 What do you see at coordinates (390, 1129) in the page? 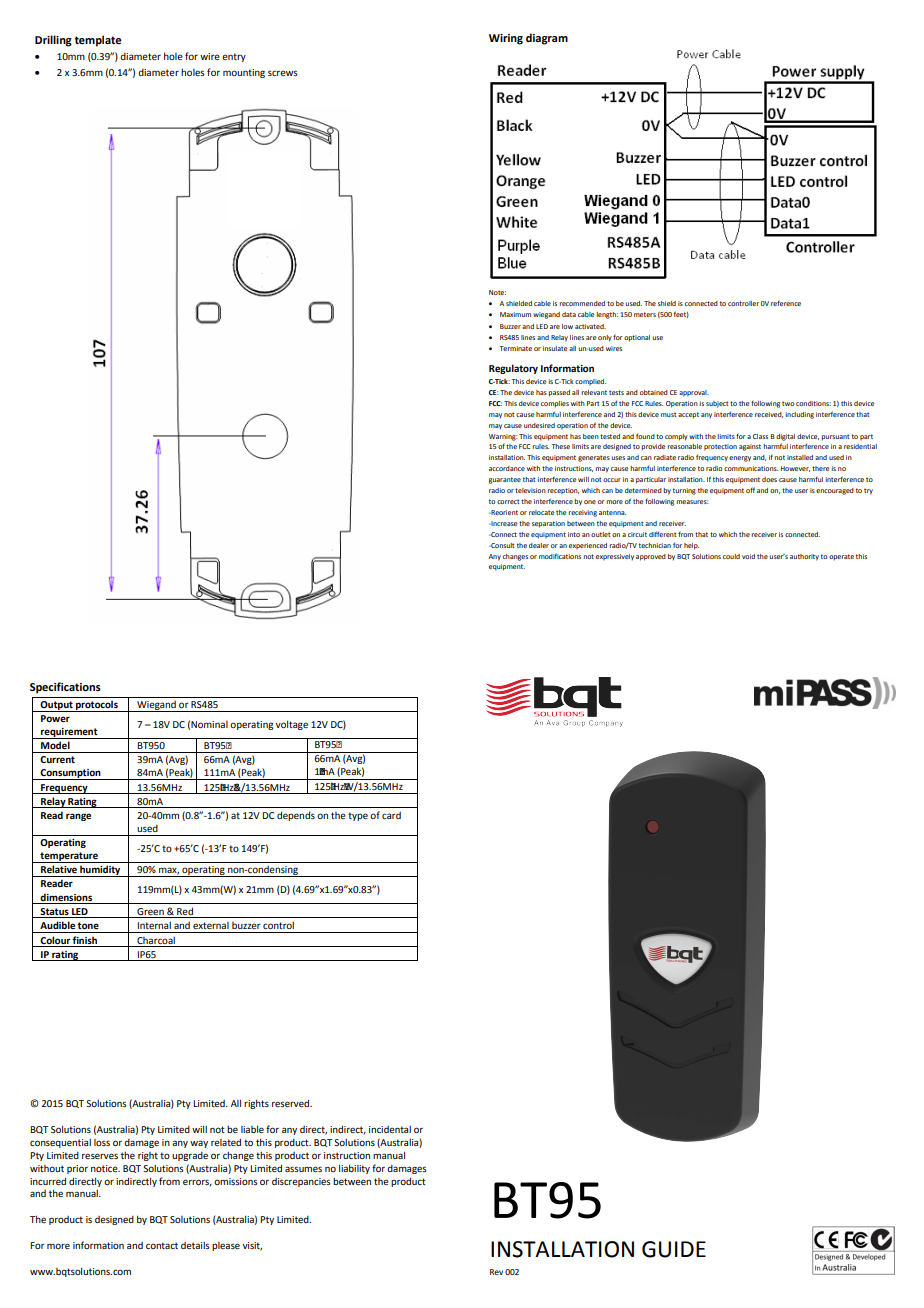
I see `incidental` at bounding box center [390, 1129].
